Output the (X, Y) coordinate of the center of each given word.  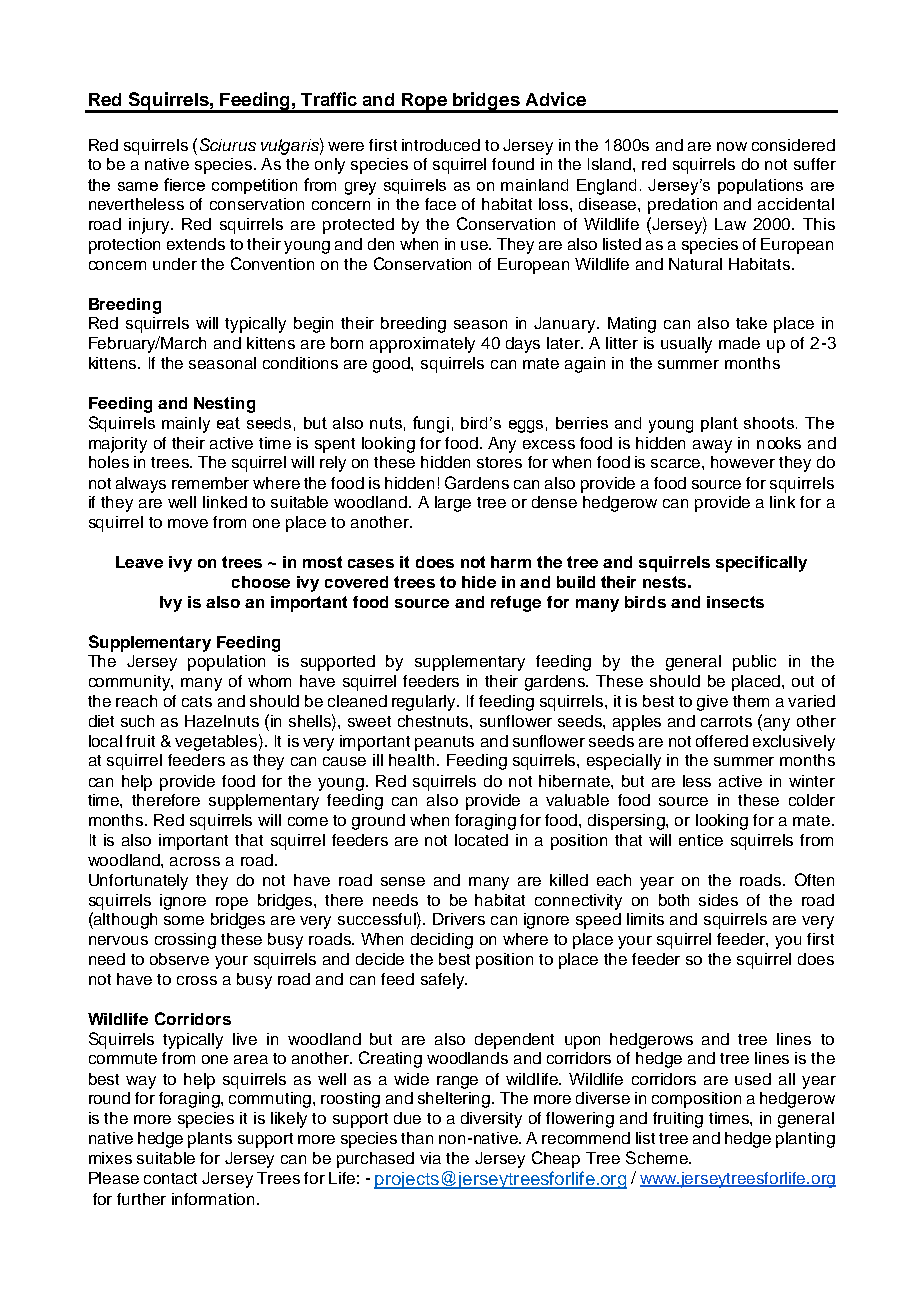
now (732, 146)
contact (170, 1178)
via (430, 1158)
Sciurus (228, 144)
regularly (425, 703)
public (754, 663)
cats (197, 701)
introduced (441, 145)
